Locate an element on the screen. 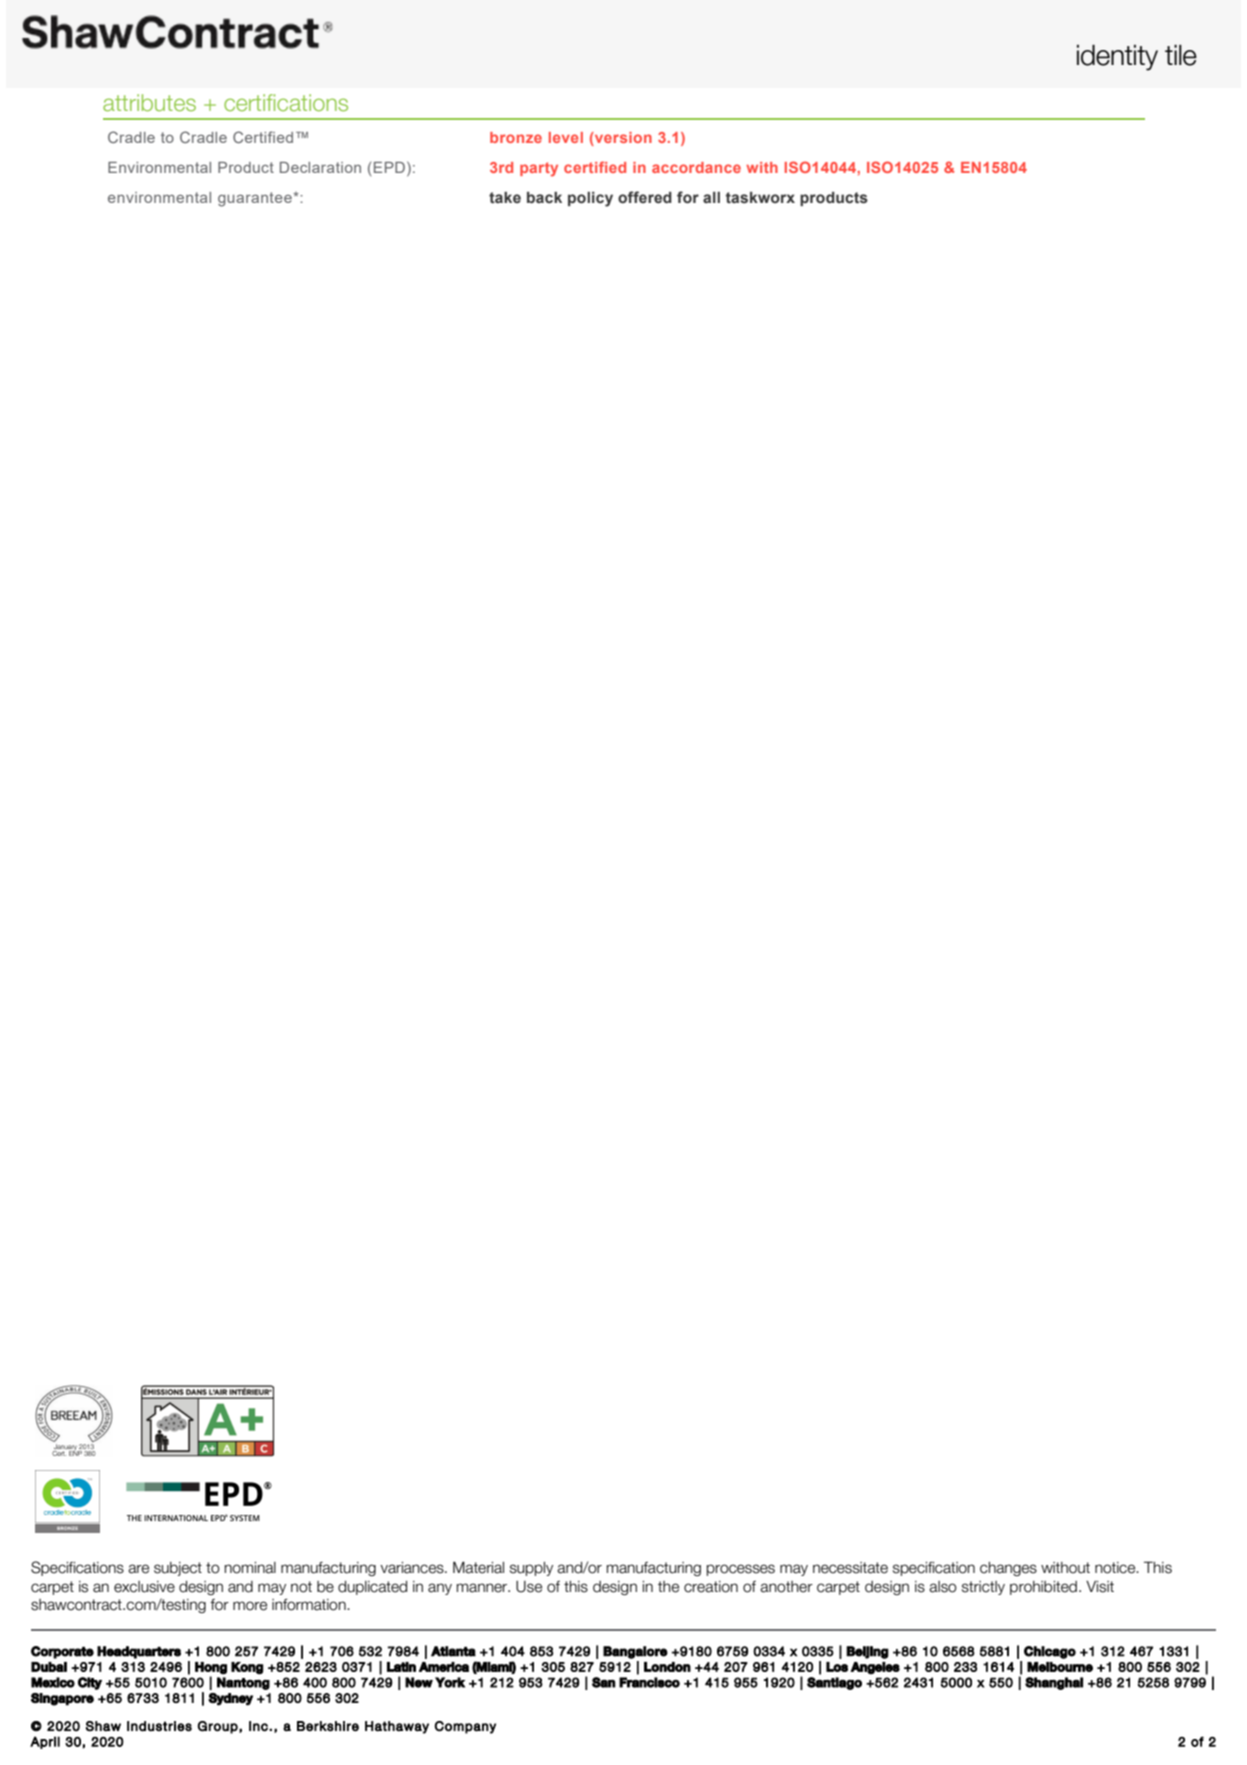 Image resolution: width=1247 pixels, height=1765 pixels. Hong is located at coordinates (211, 1668).
